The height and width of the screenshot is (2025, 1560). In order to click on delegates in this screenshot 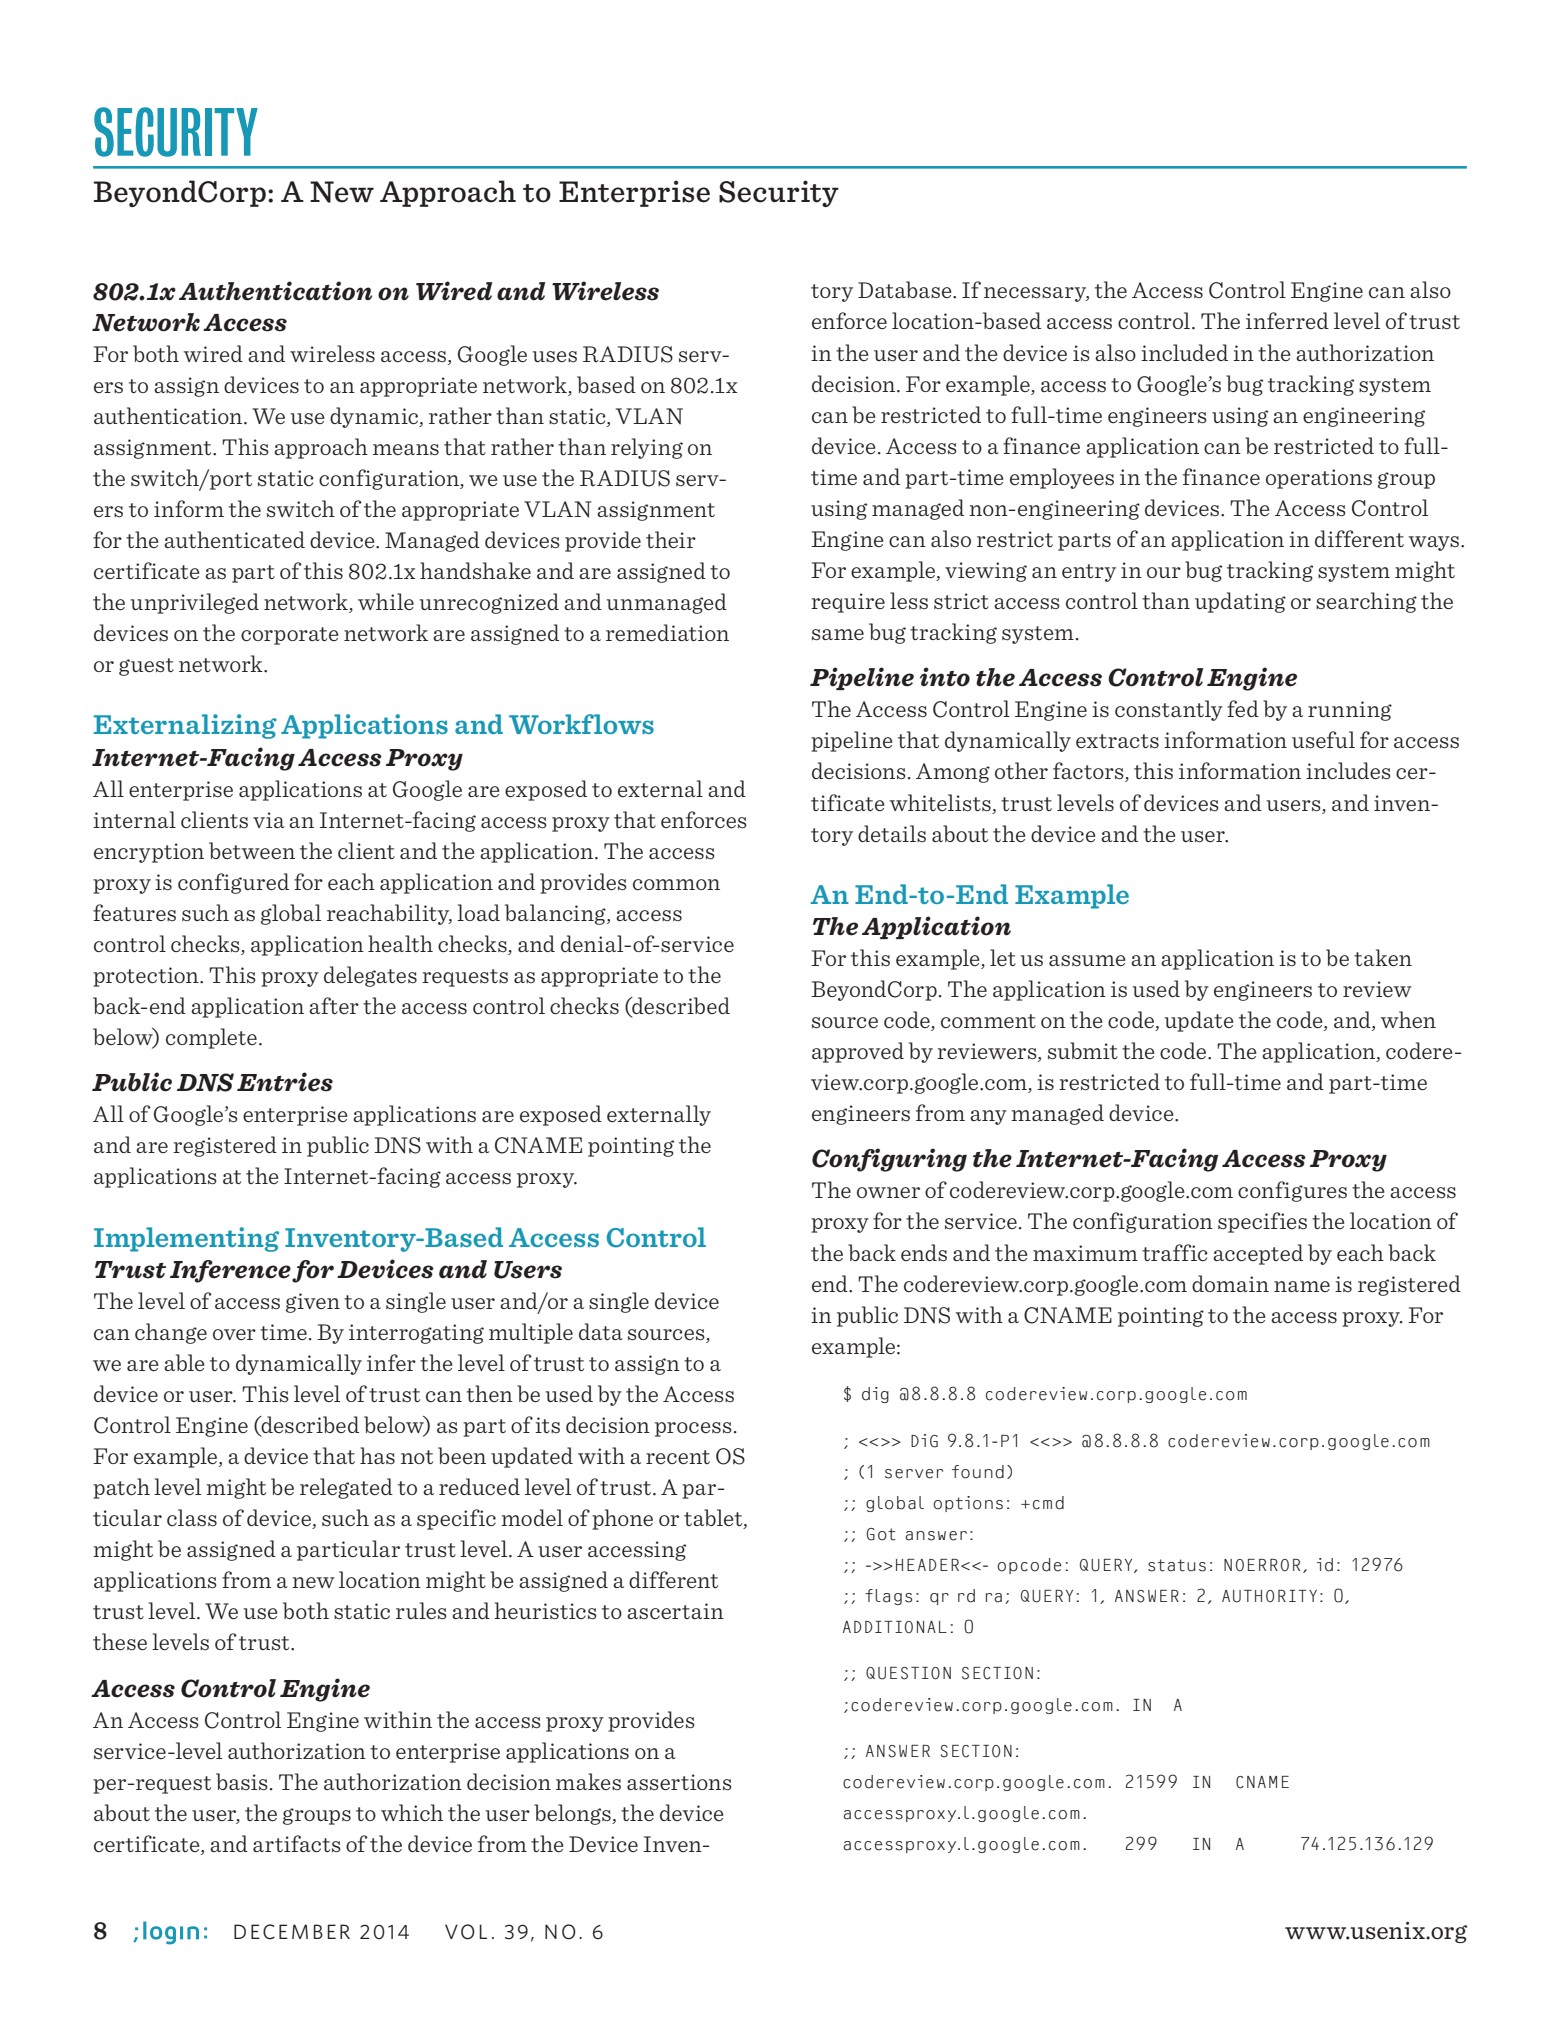, I will do `click(370, 976)`.
